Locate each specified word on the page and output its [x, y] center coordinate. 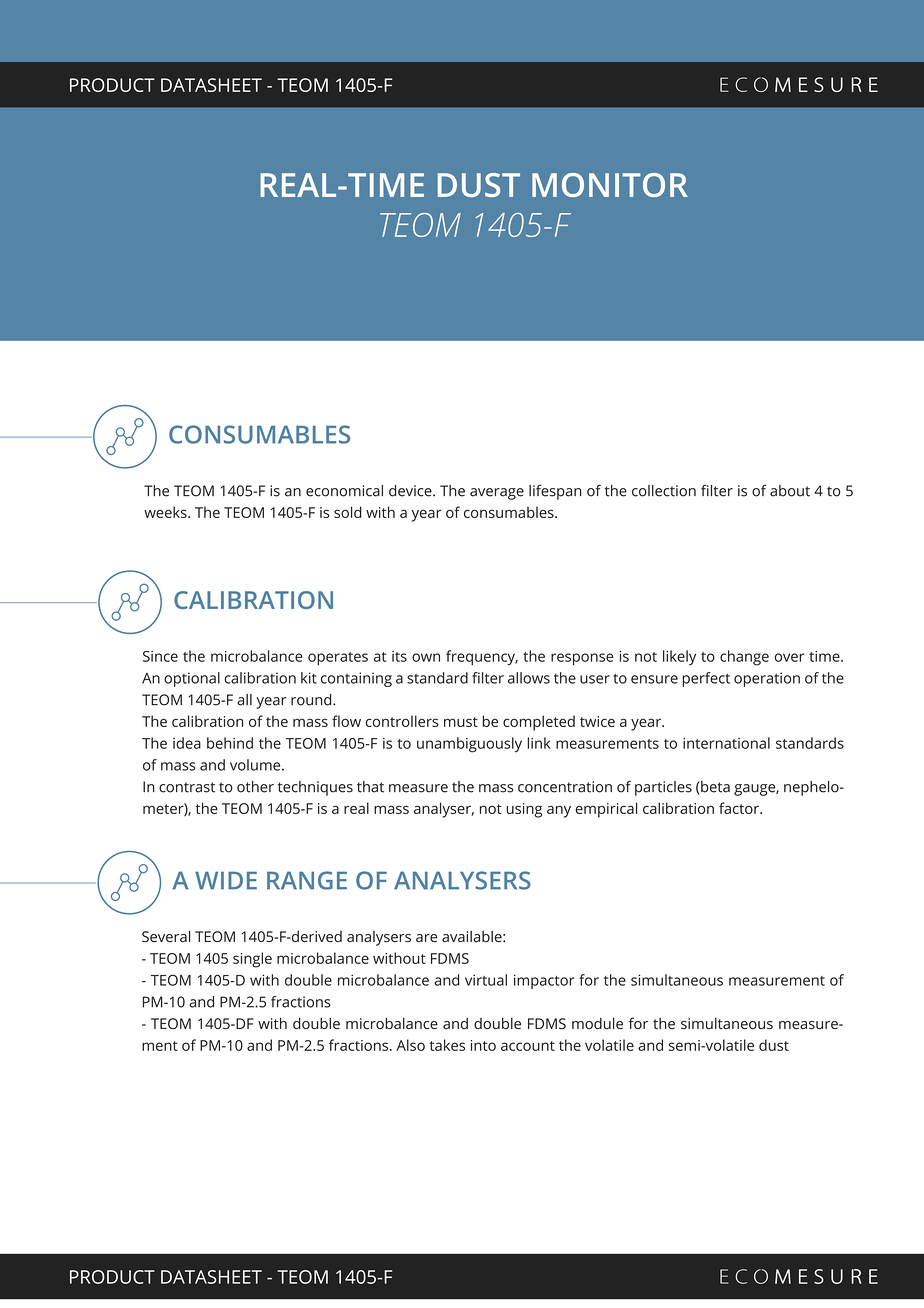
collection [664, 491]
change [744, 658]
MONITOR [610, 185]
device [411, 491]
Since [160, 656]
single [252, 960]
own [426, 657]
